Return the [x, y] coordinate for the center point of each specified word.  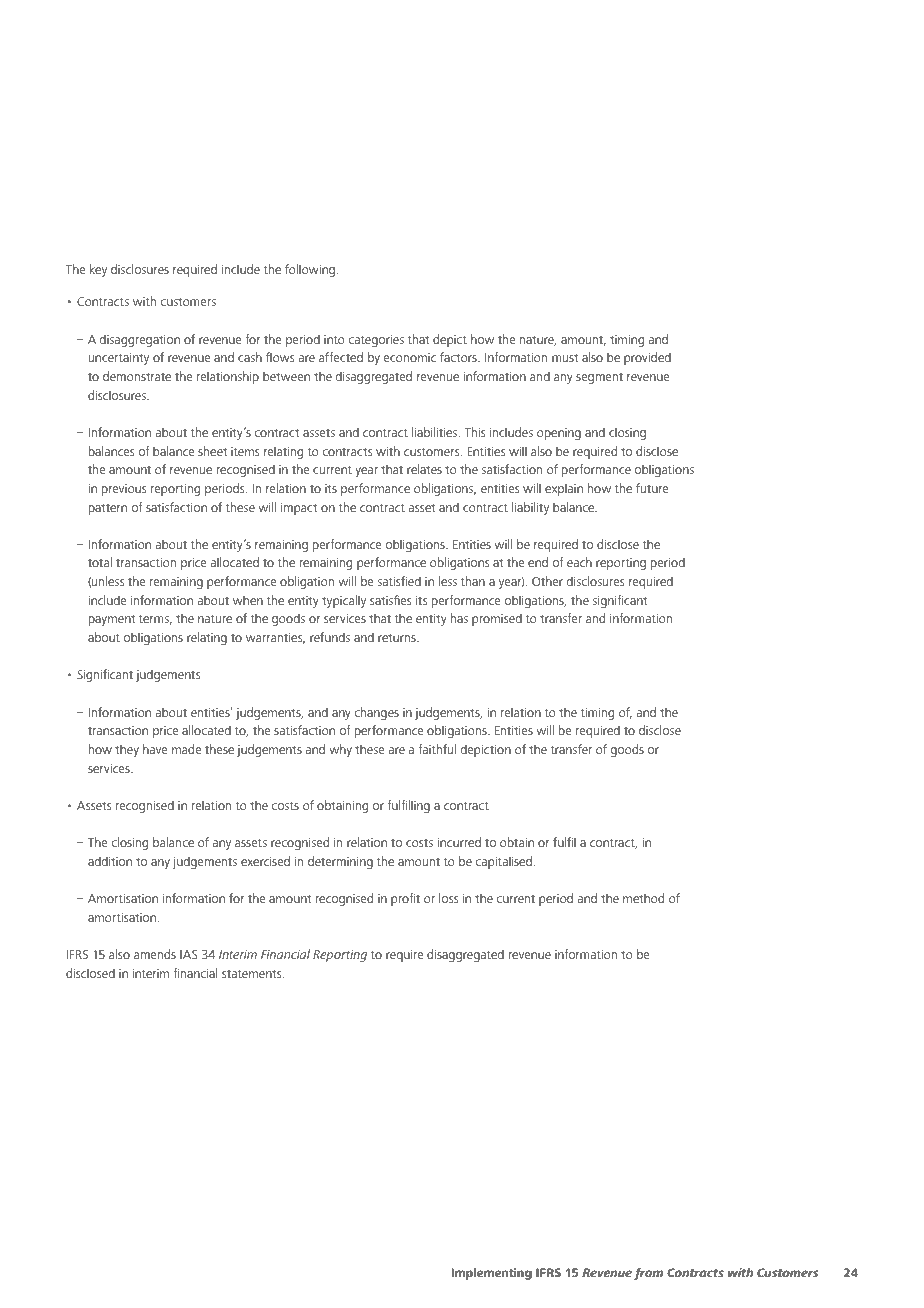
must [565, 358]
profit [405, 899]
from [648, 1274]
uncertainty [119, 359]
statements [253, 974]
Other [547, 581]
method [643, 898]
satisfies [390, 600]
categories [376, 341]
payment [112, 620]
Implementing [491, 1274]
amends [155, 954]
